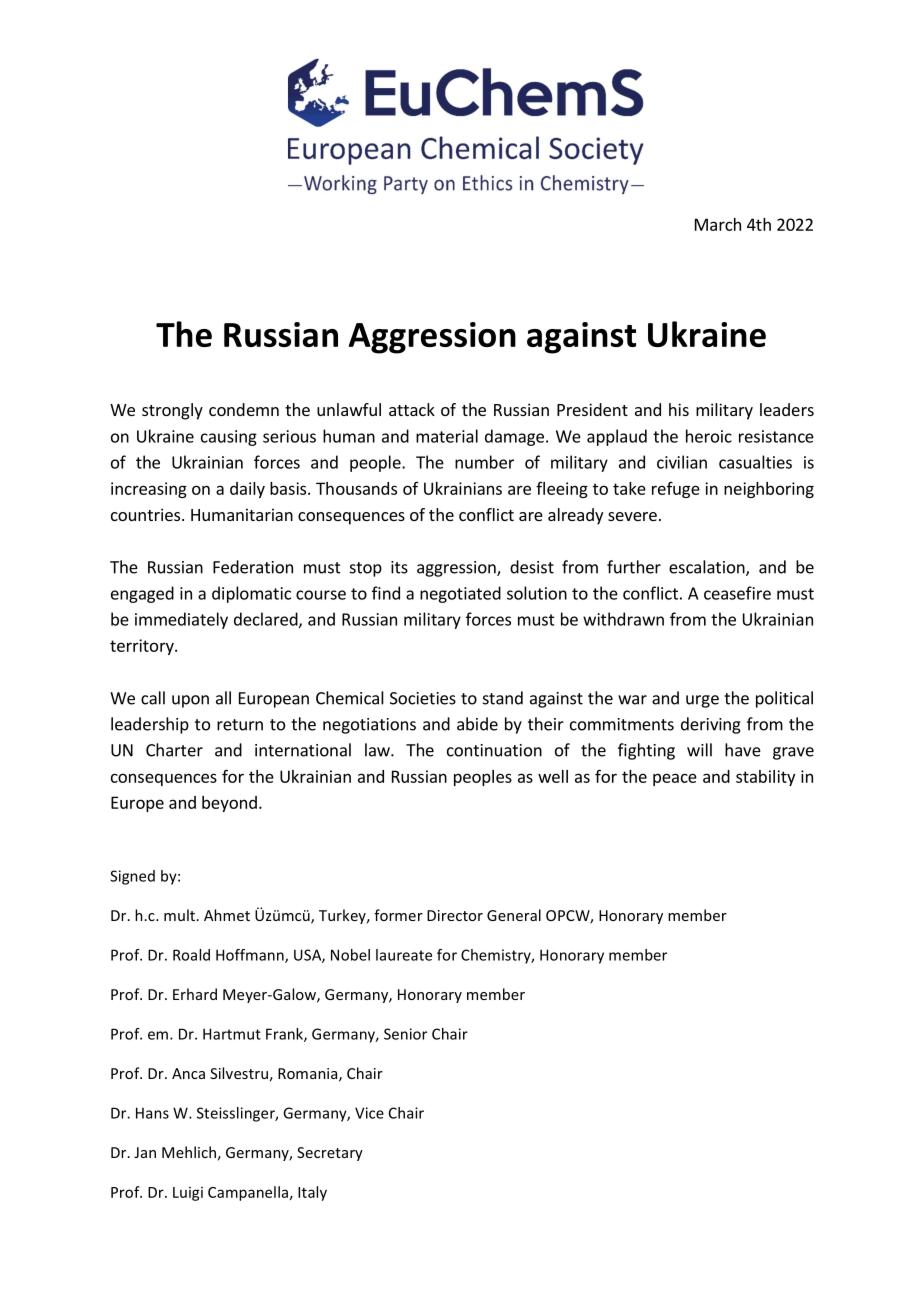 This document has width=924, height=1308. I want to click on refuge, so click(676, 490).
